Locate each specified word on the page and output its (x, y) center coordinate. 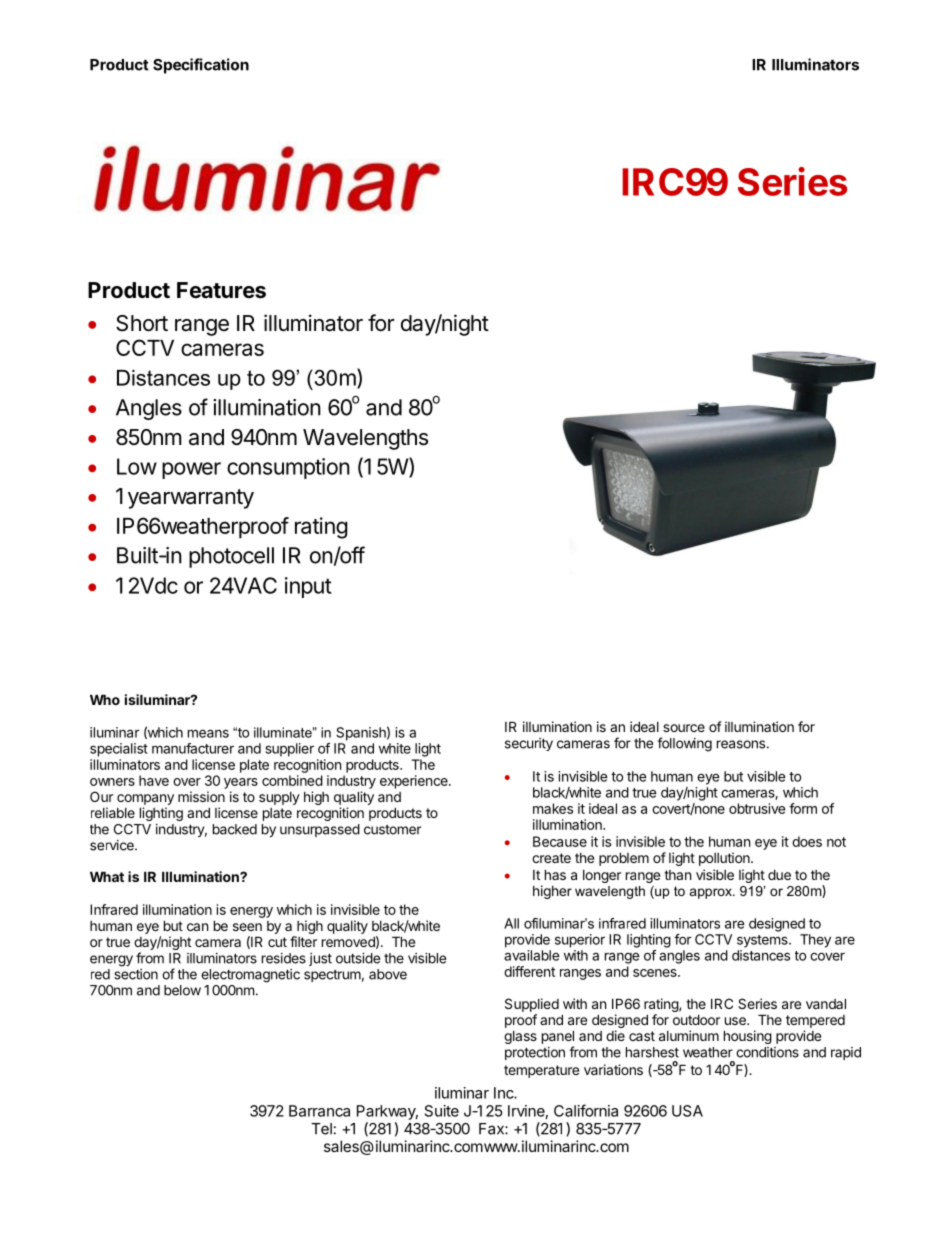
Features (221, 290)
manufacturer (193, 748)
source (684, 728)
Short (142, 323)
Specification (201, 66)
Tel (321, 1129)
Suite (442, 1111)
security (529, 744)
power (191, 470)
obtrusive (757, 808)
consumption (288, 468)
